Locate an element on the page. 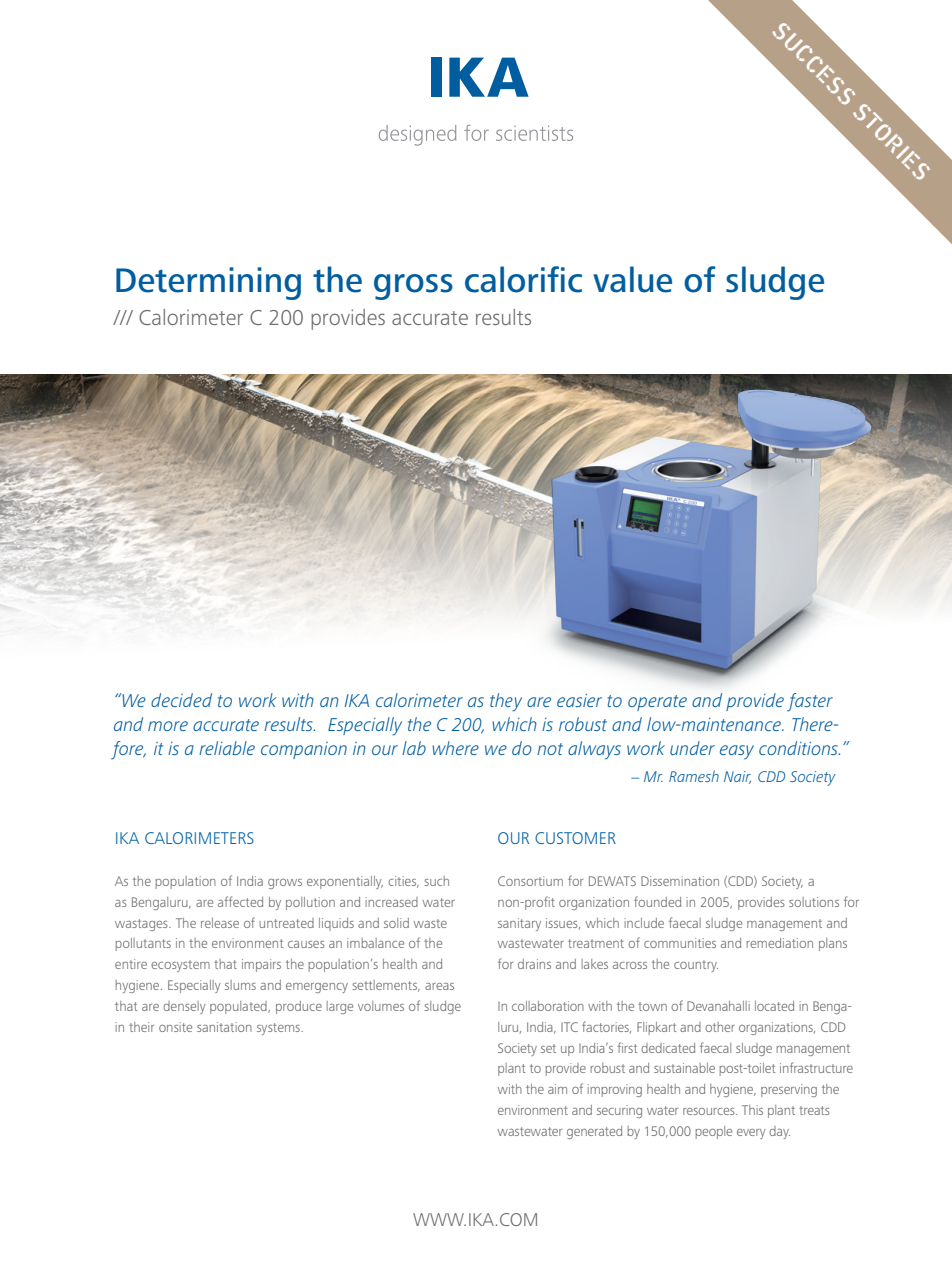 Image resolution: width=952 pixels, height=1270 pixels. decided is located at coordinates (181, 700).
